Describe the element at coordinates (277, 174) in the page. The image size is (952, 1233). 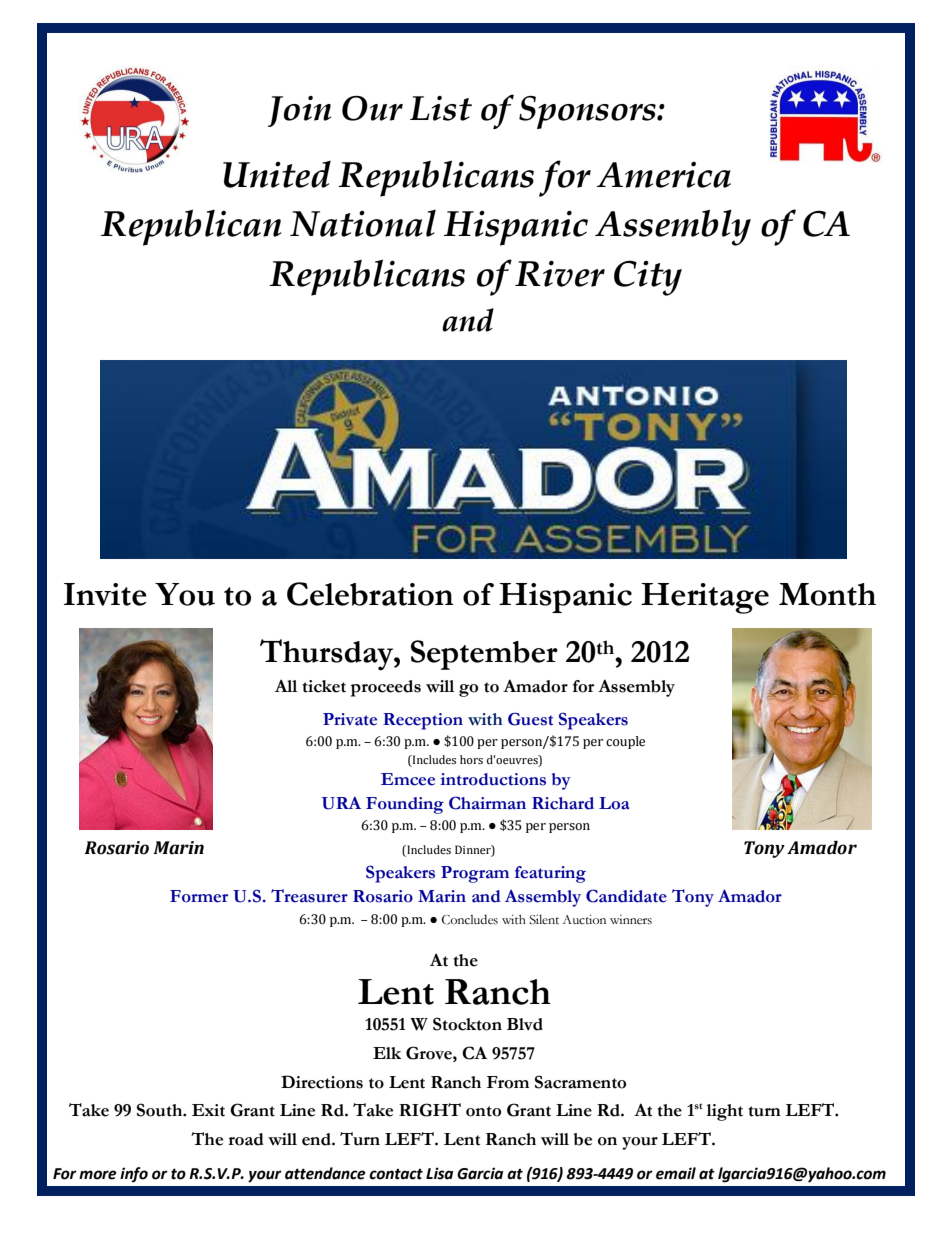
I see `United` at that location.
